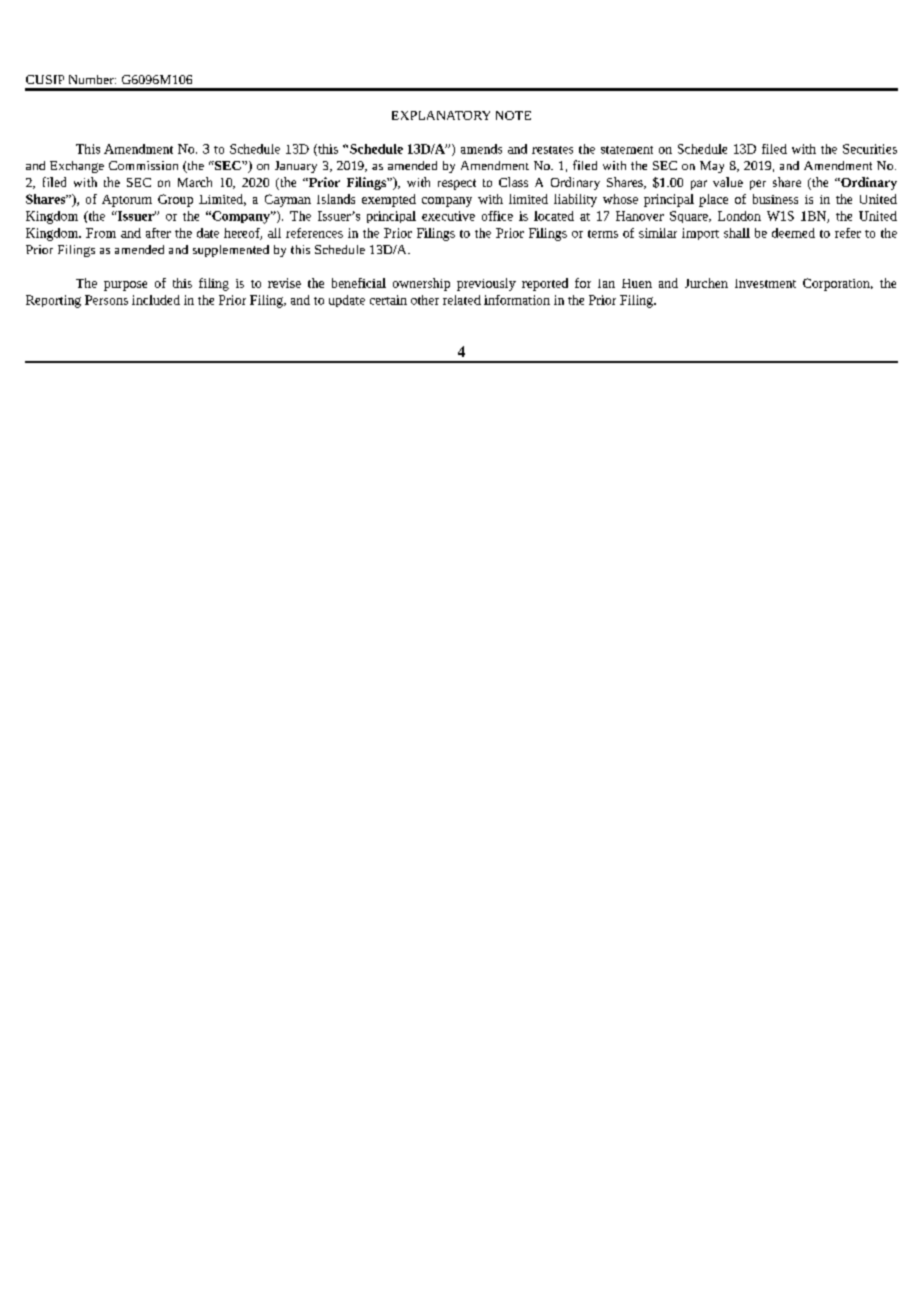 This document has height=1308, width=924. What do you see at coordinates (158, 233) in the document?
I see `after` at bounding box center [158, 233].
